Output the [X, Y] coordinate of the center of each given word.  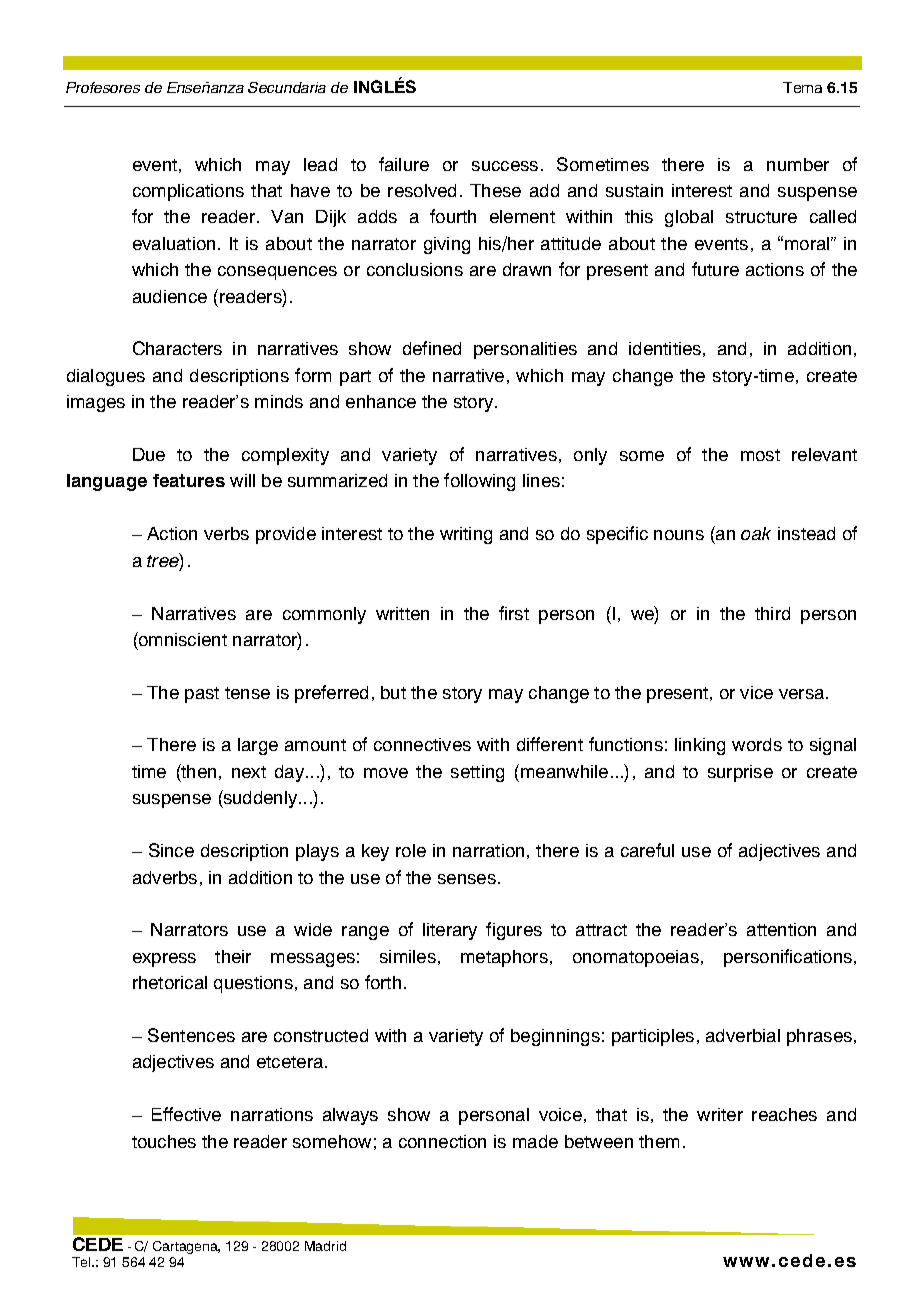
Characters [177, 348]
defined [432, 348]
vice [756, 692]
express [164, 960]
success [505, 166]
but [393, 692]
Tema [802, 87]
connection [442, 1141]
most [760, 455]
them [659, 1141]
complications [188, 192]
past [202, 695]
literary [450, 931]
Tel [82, 1262]
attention [781, 929]
